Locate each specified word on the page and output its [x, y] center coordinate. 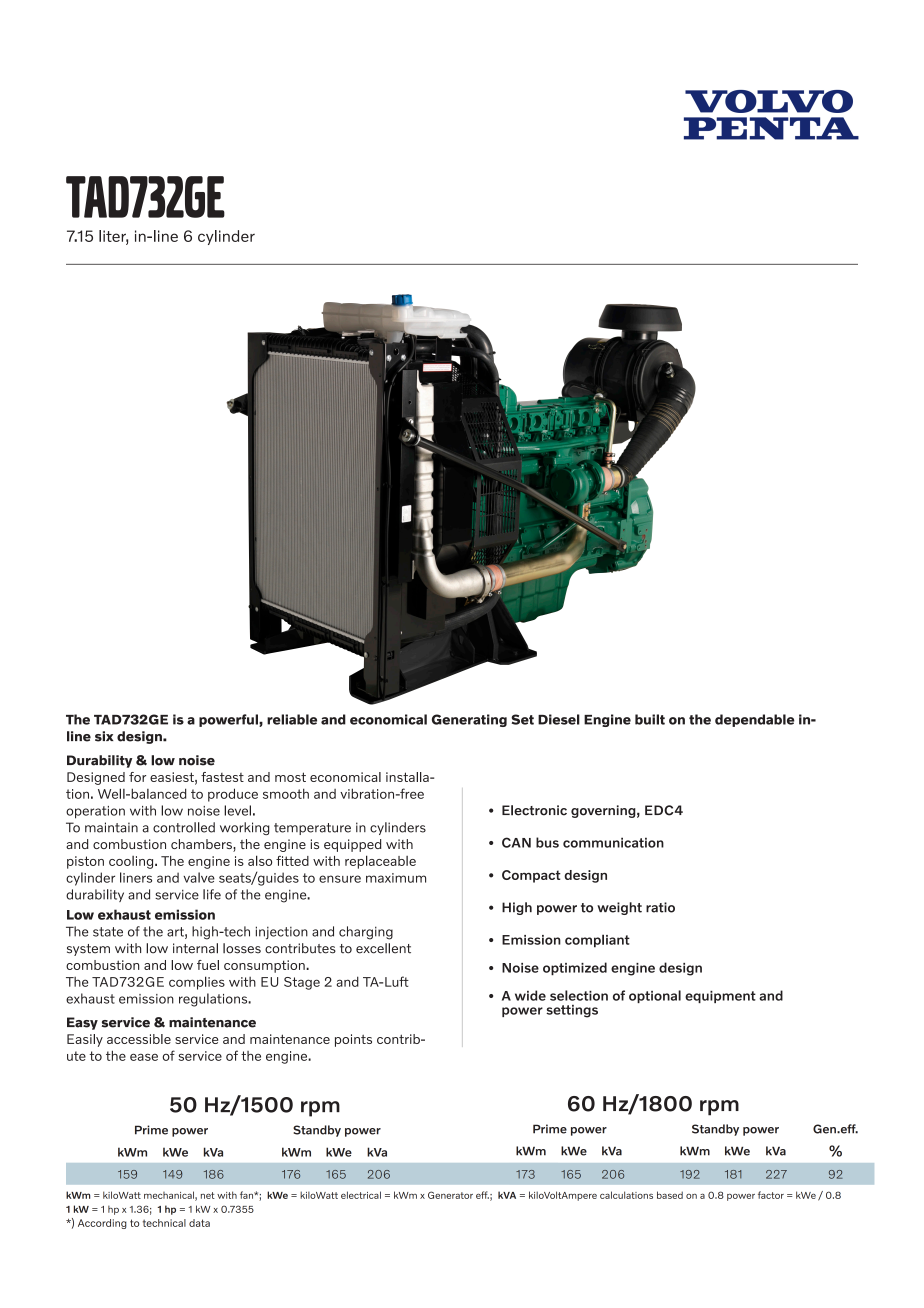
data [199, 1223]
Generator [450, 1195]
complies [197, 983]
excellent [383, 948]
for [137, 777]
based [670, 1195]
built [650, 719]
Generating [469, 720]
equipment [720, 997]
